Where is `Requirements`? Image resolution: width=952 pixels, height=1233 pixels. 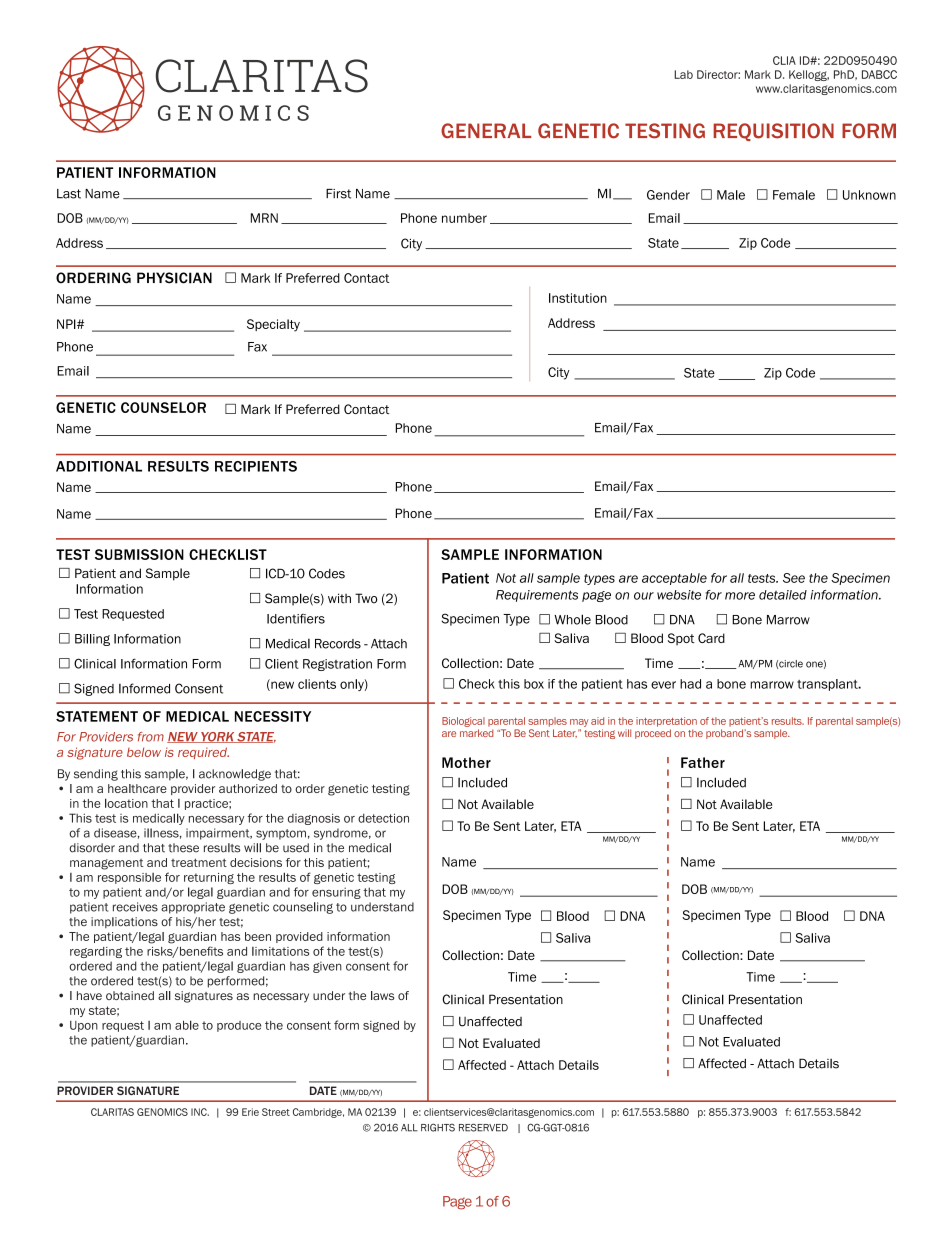 Requirements is located at coordinates (537, 596).
